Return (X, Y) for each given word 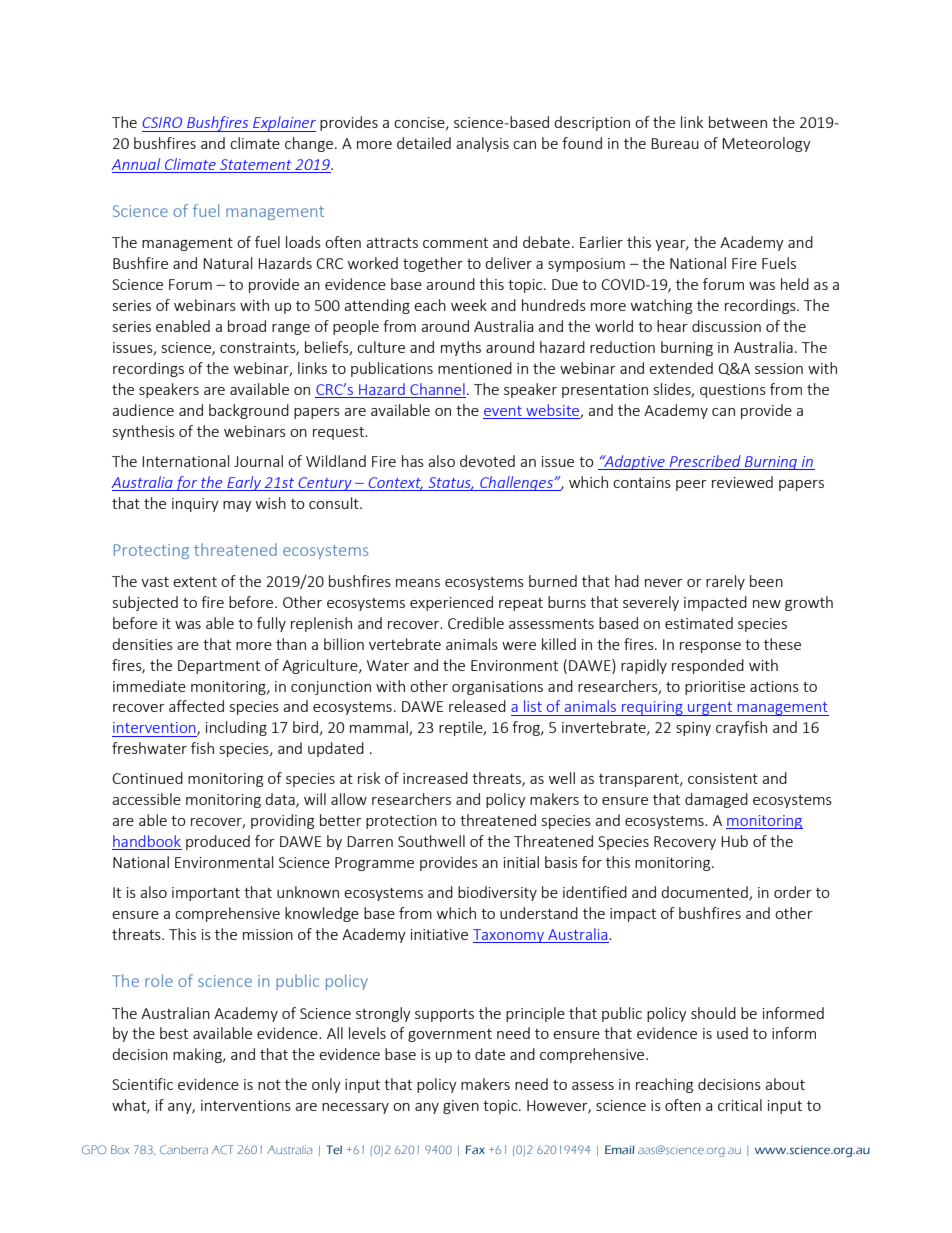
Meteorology (766, 144)
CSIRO (162, 122)
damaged (716, 800)
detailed (424, 143)
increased (435, 778)
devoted (487, 461)
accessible (146, 799)
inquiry (195, 505)
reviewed (742, 482)
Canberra (184, 1149)
